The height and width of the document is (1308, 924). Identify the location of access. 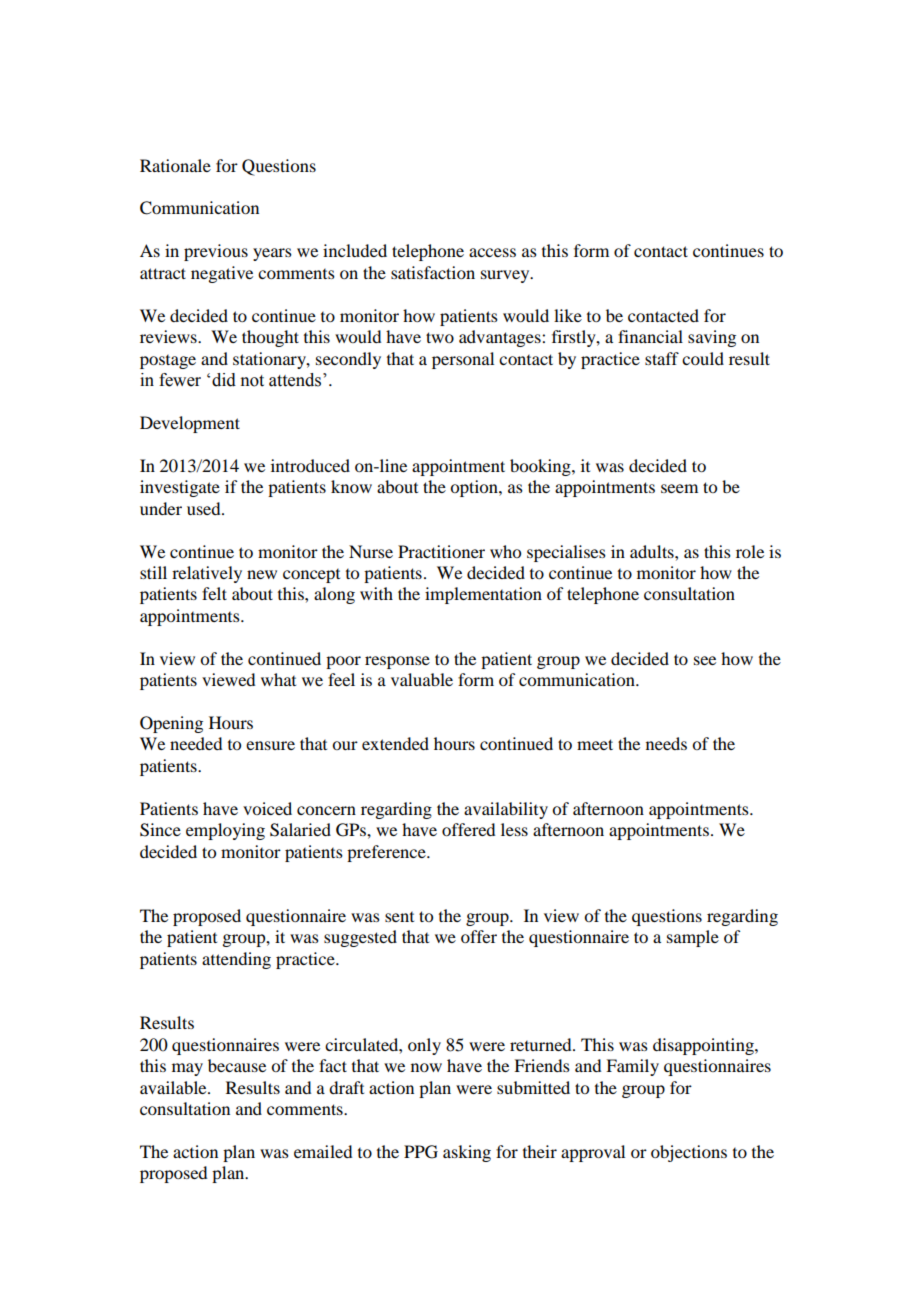
(492, 252).
